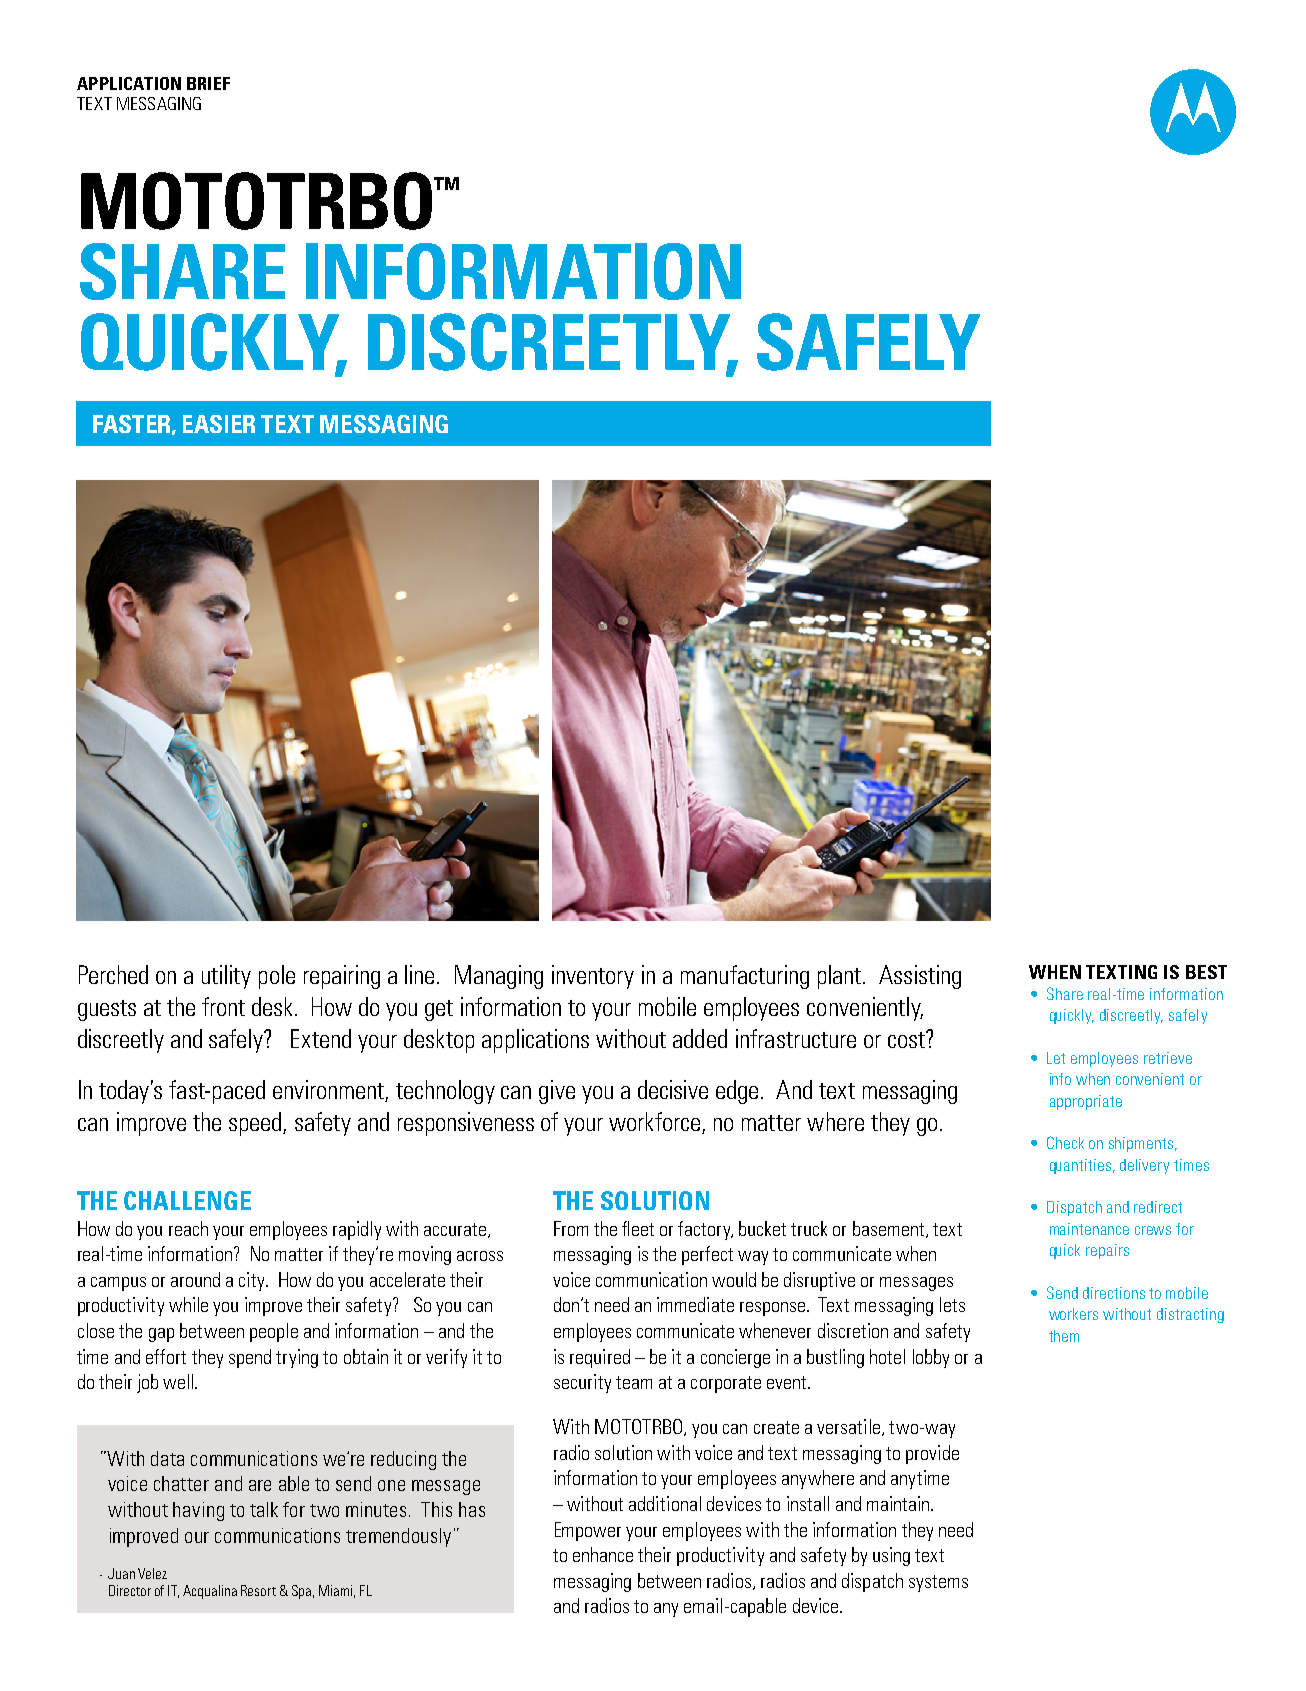  I want to click on inventory, so click(593, 977).
